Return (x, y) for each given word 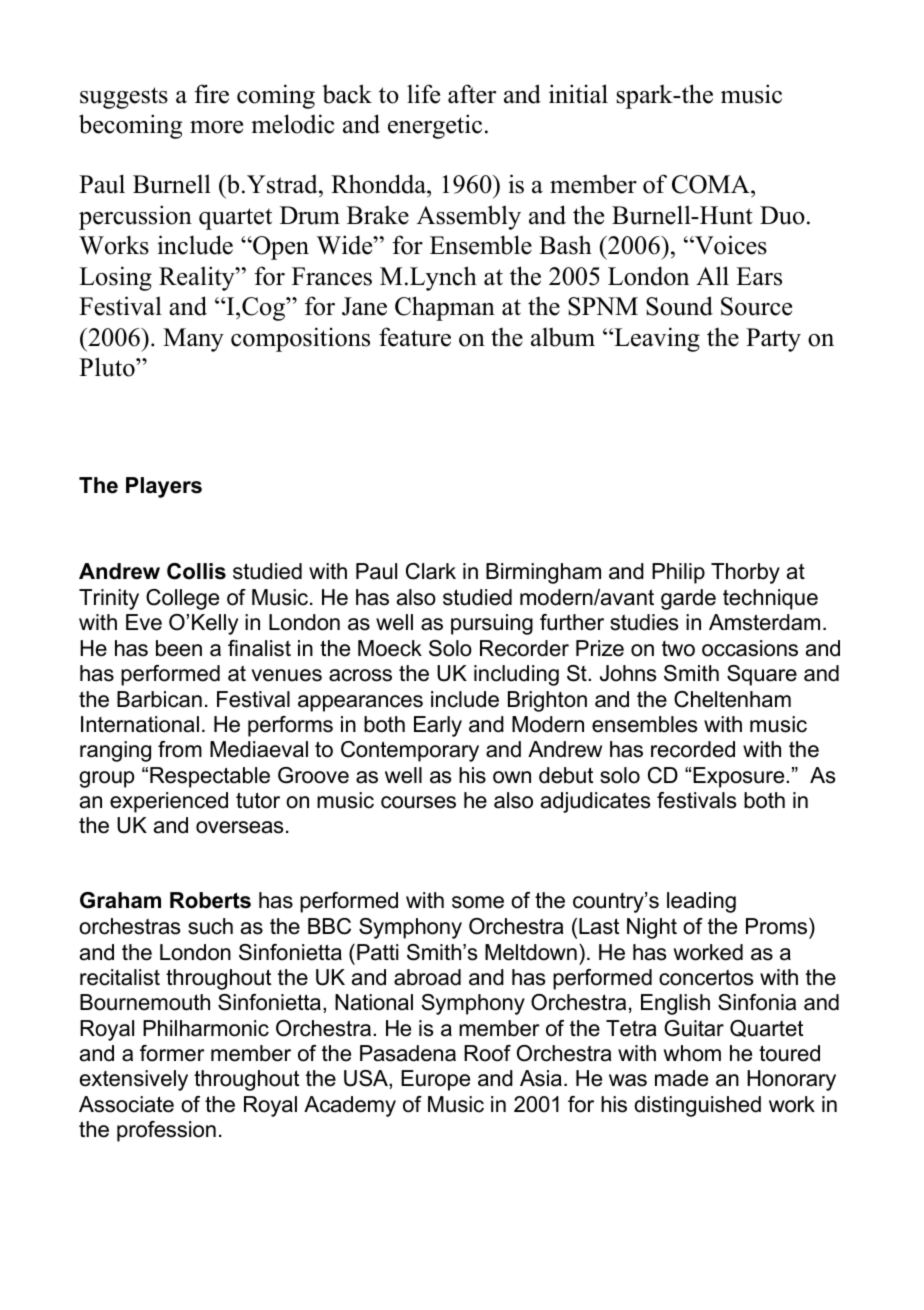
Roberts (210, 900)
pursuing (492, 624)
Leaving (656, 339)
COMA (712, 186)
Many (193, 340)
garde (688, 599)
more (216, 127)
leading (701, 902)
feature (415, 337)
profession (166, 1131)
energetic (435, 126)
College (182, 599)
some (478, 902)
